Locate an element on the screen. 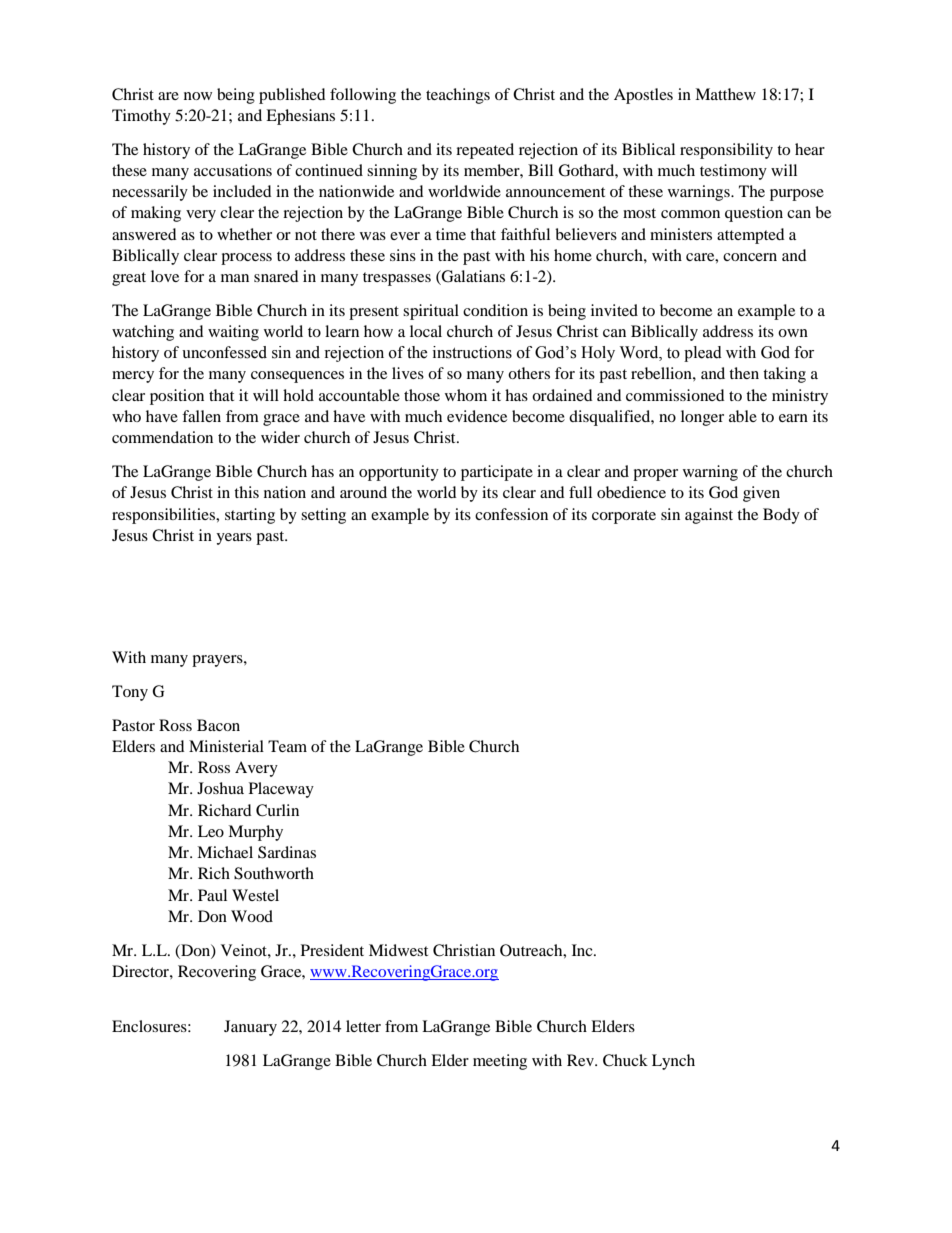 This screenshot has width=952, height=1233. now is located at coordinates (198, 96).
